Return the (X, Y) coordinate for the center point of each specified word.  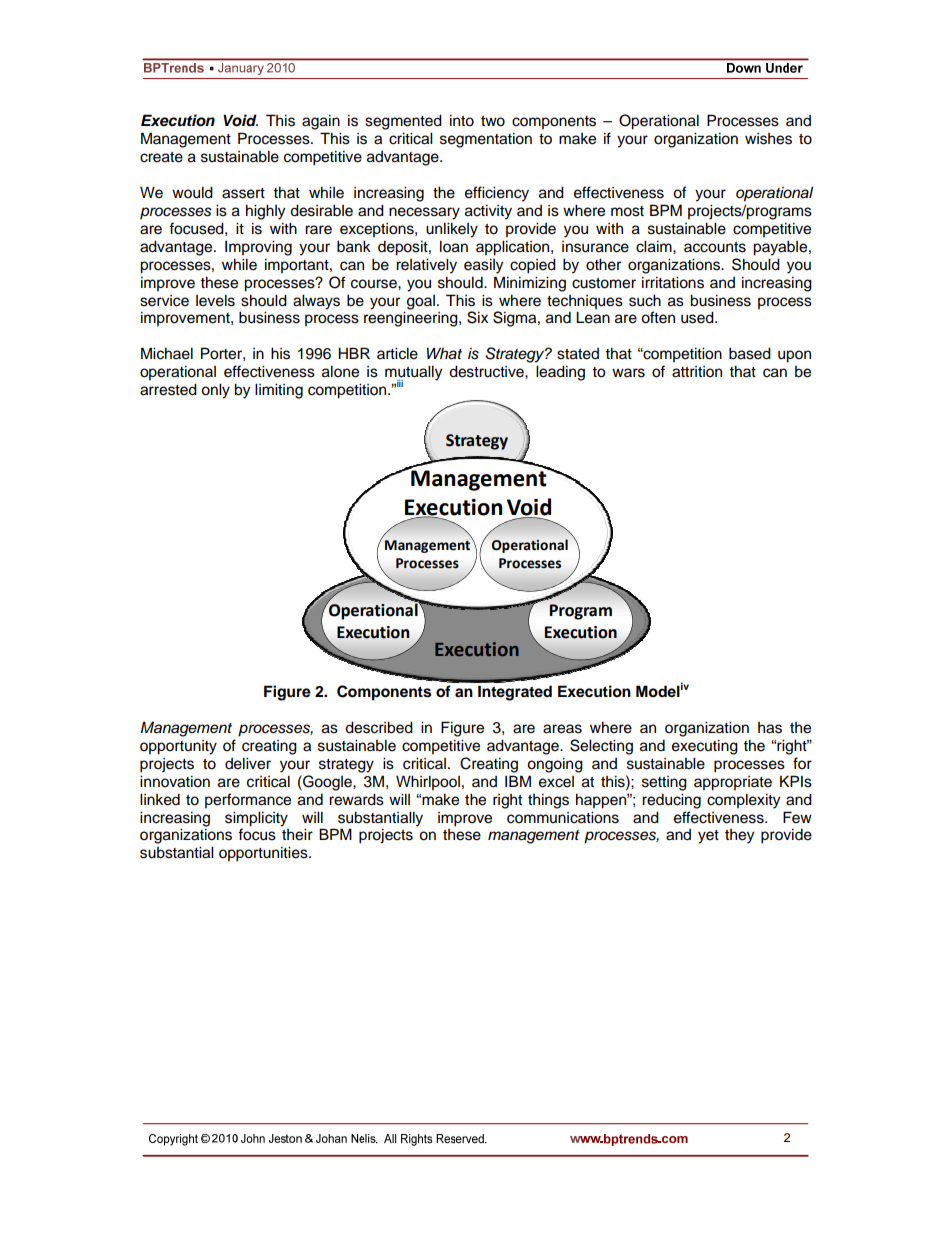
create (161, 157)
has (770, 728)
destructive (487, 371)
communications (563, 817)
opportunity (178, 747)
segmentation (486, 140)
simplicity (256, 819)
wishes (768, 139)
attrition (697, 372)
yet (708, 837)
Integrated (515, 693)
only (215, 391)
